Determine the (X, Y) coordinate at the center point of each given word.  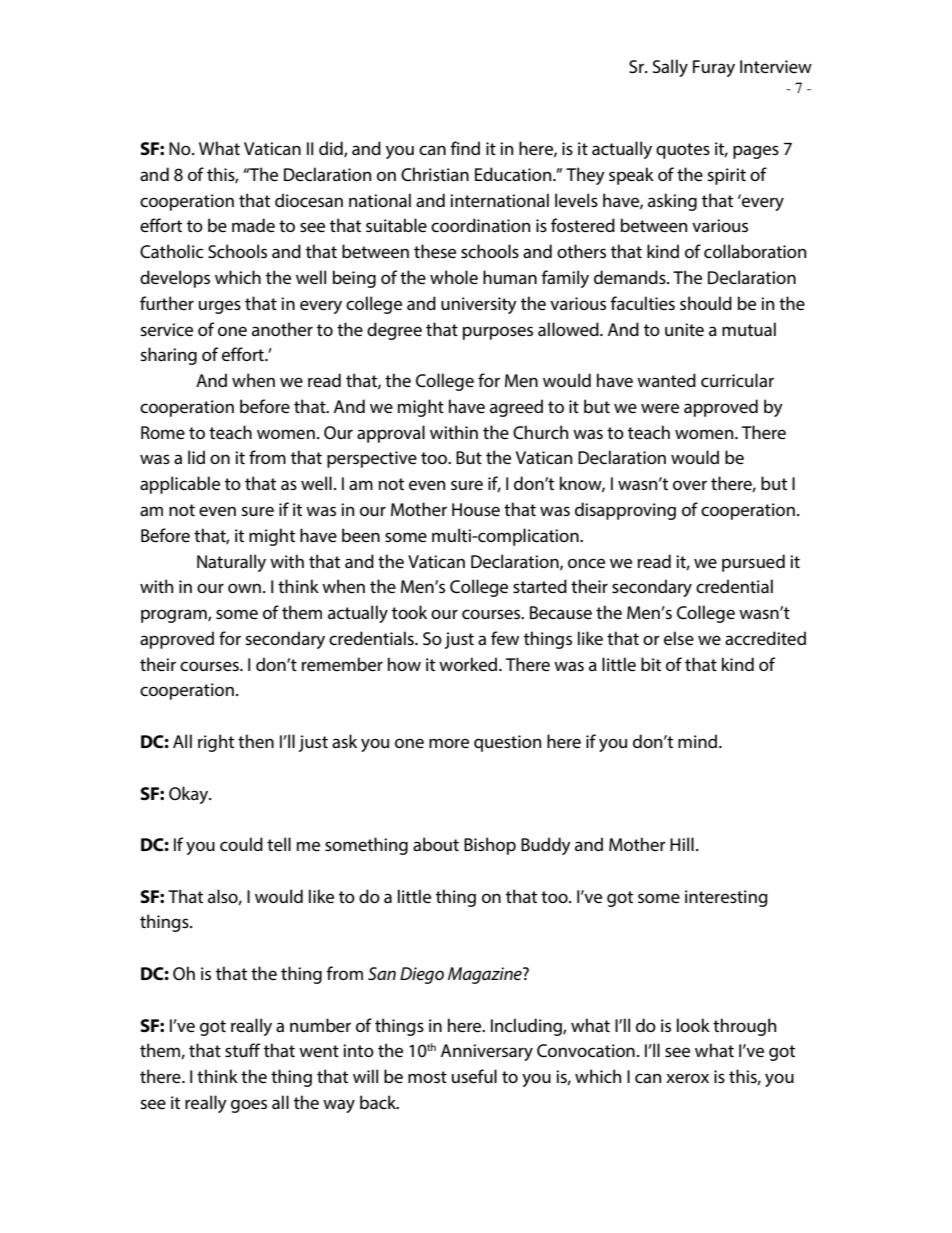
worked (469, 664)
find (465, 148)
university (479, 305)
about (436, 844)
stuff (242, 1050)
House (476, 509)
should (706, 303)
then (256, 741)
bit (651, 664)
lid (196, 457)
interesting (726, 898)
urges (220, 307)
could (241, 844)
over (690, 485)
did (332, 149)
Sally (670, 68)
